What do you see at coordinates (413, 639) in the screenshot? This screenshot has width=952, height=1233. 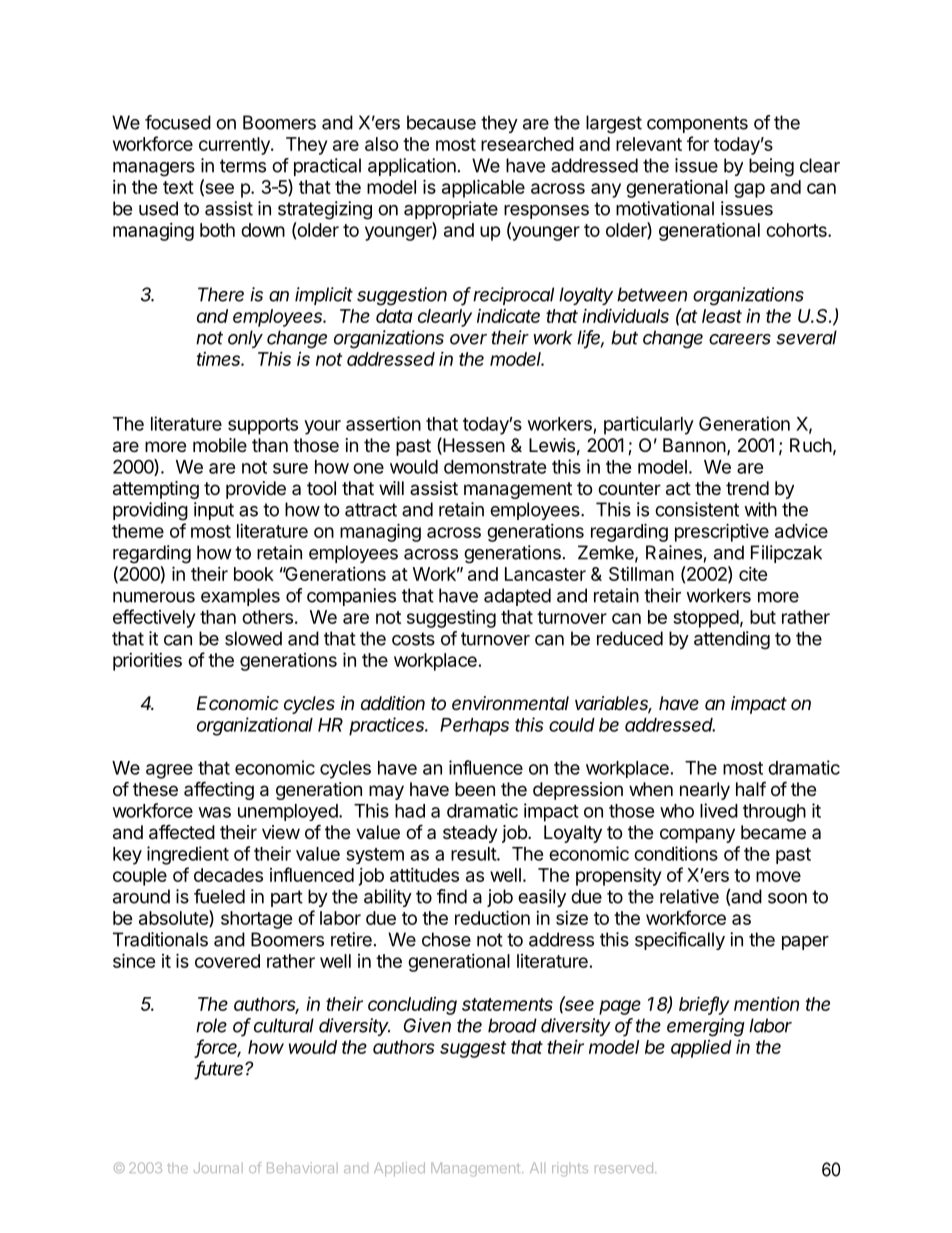 I see `costs` at bounding box center [413, 639].
